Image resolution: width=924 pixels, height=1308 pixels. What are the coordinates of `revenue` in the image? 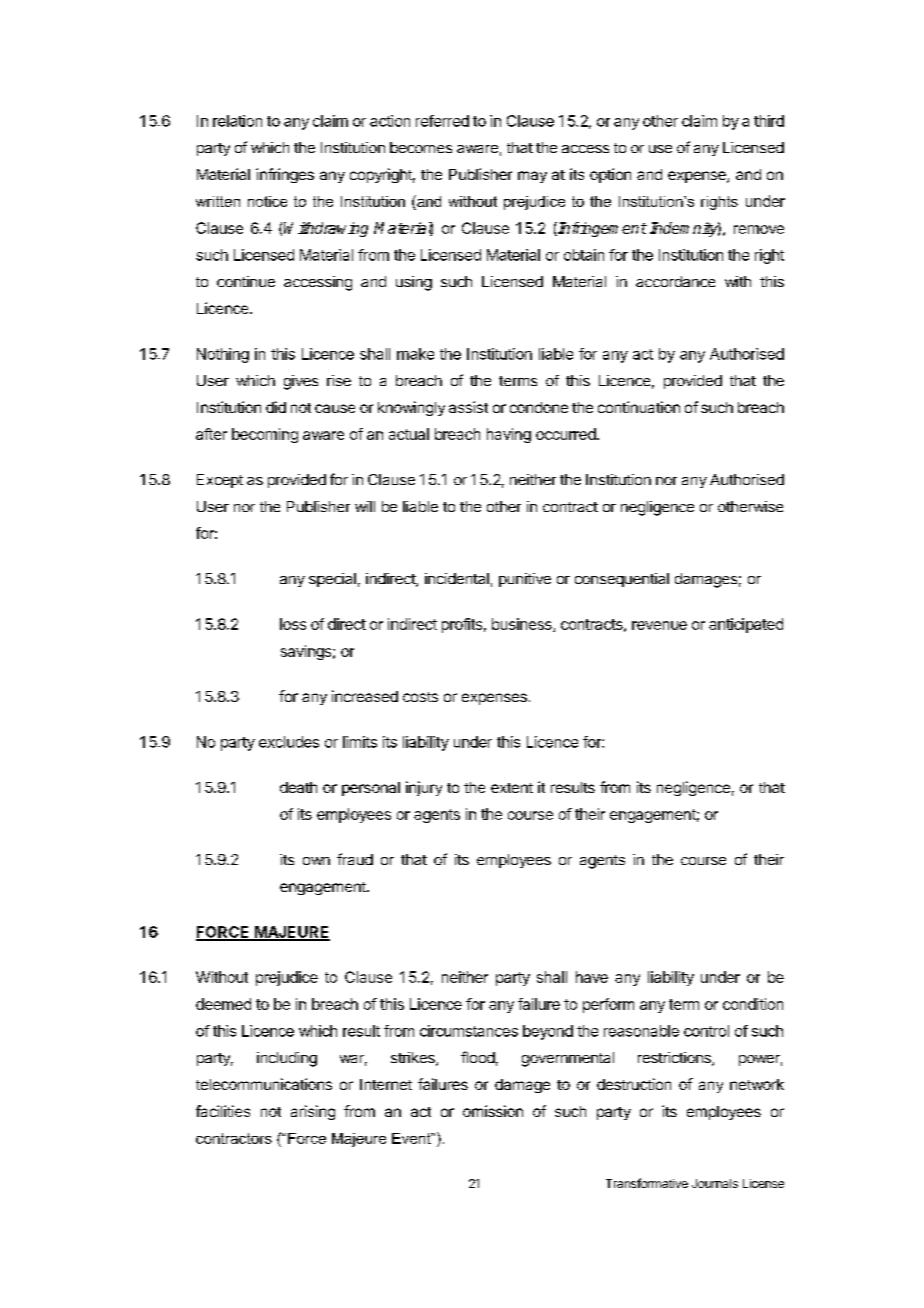 It's located at (659, 625).
